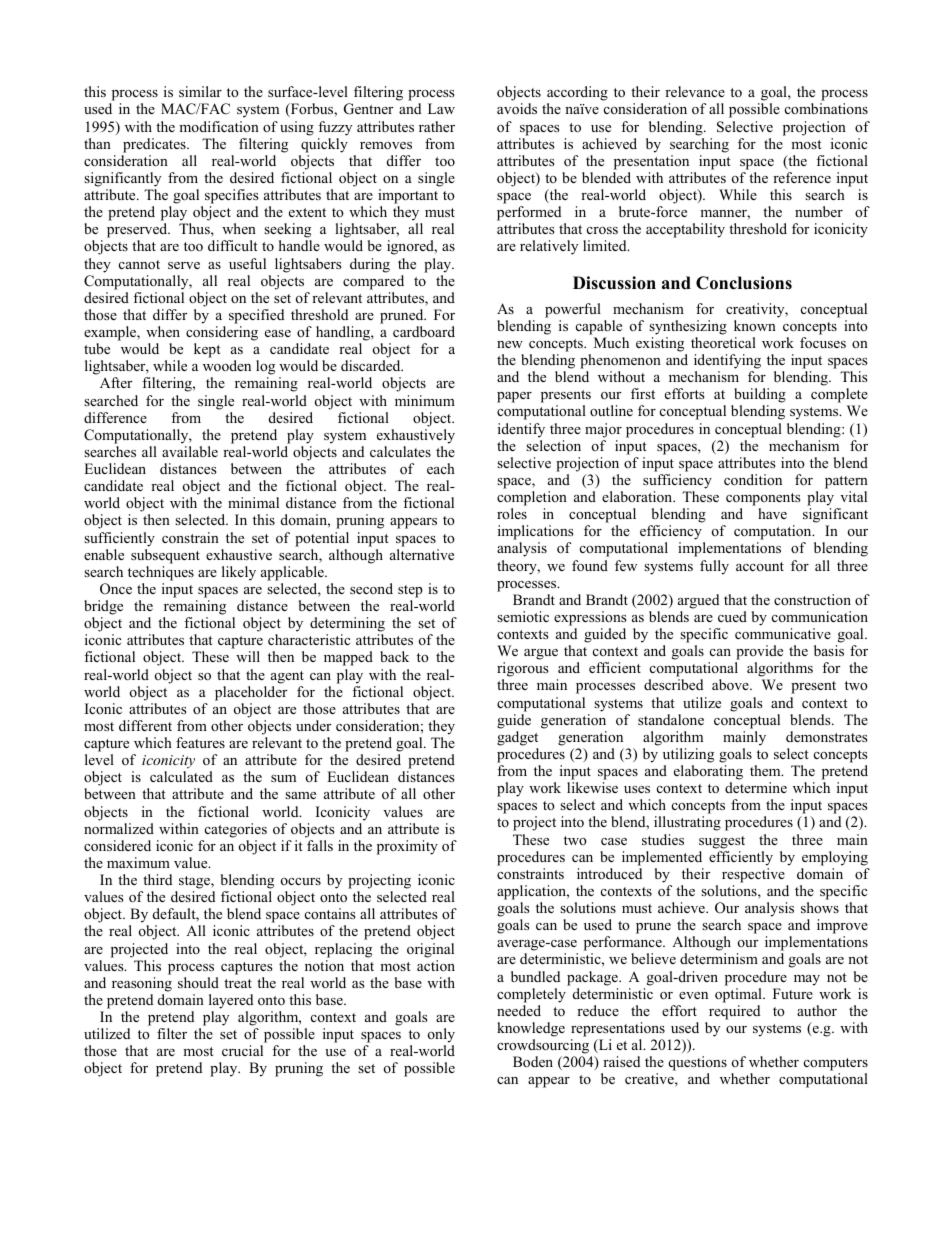 This image has height=1233, width=952. Describe the element at coordinates (219, 126) in the image. I see `modification` at that location.
